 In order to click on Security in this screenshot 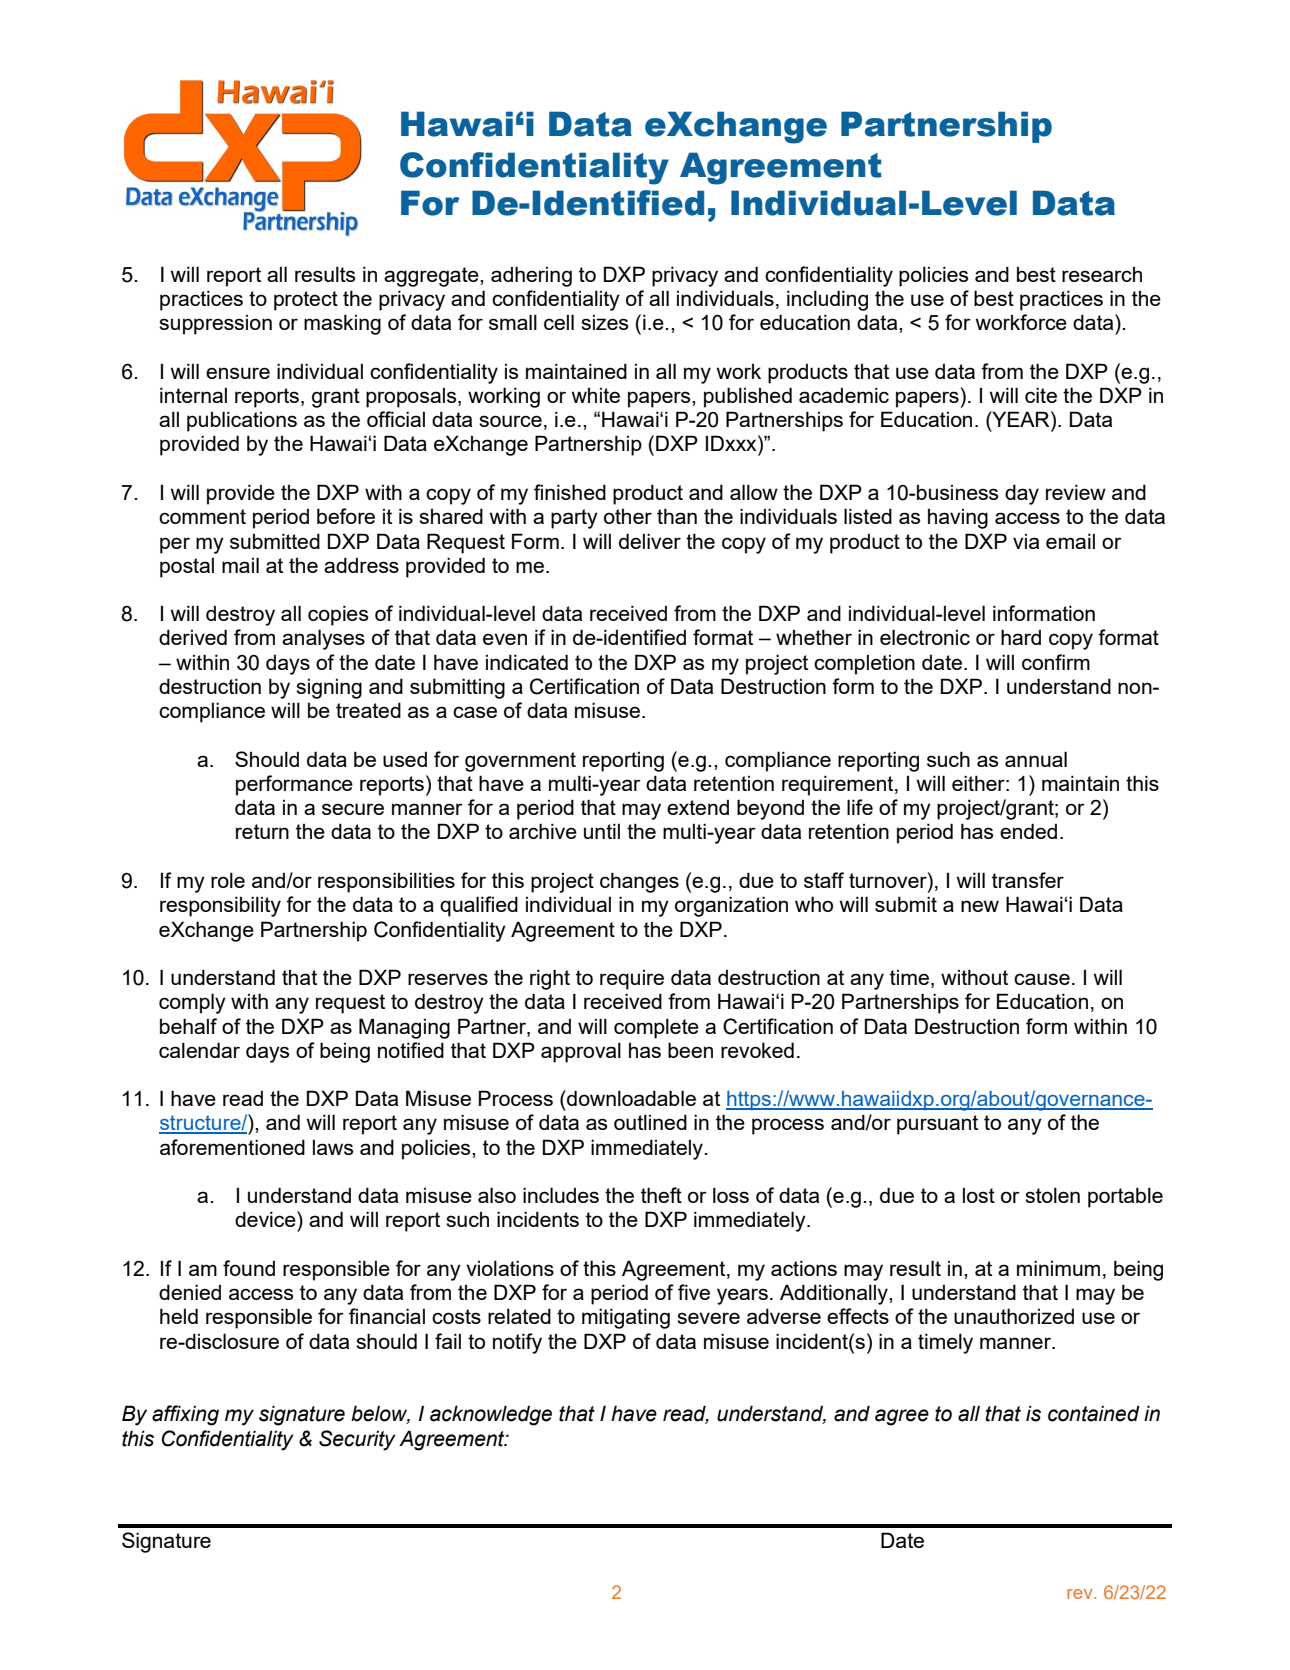, I will do `click(357, 1440)`.
